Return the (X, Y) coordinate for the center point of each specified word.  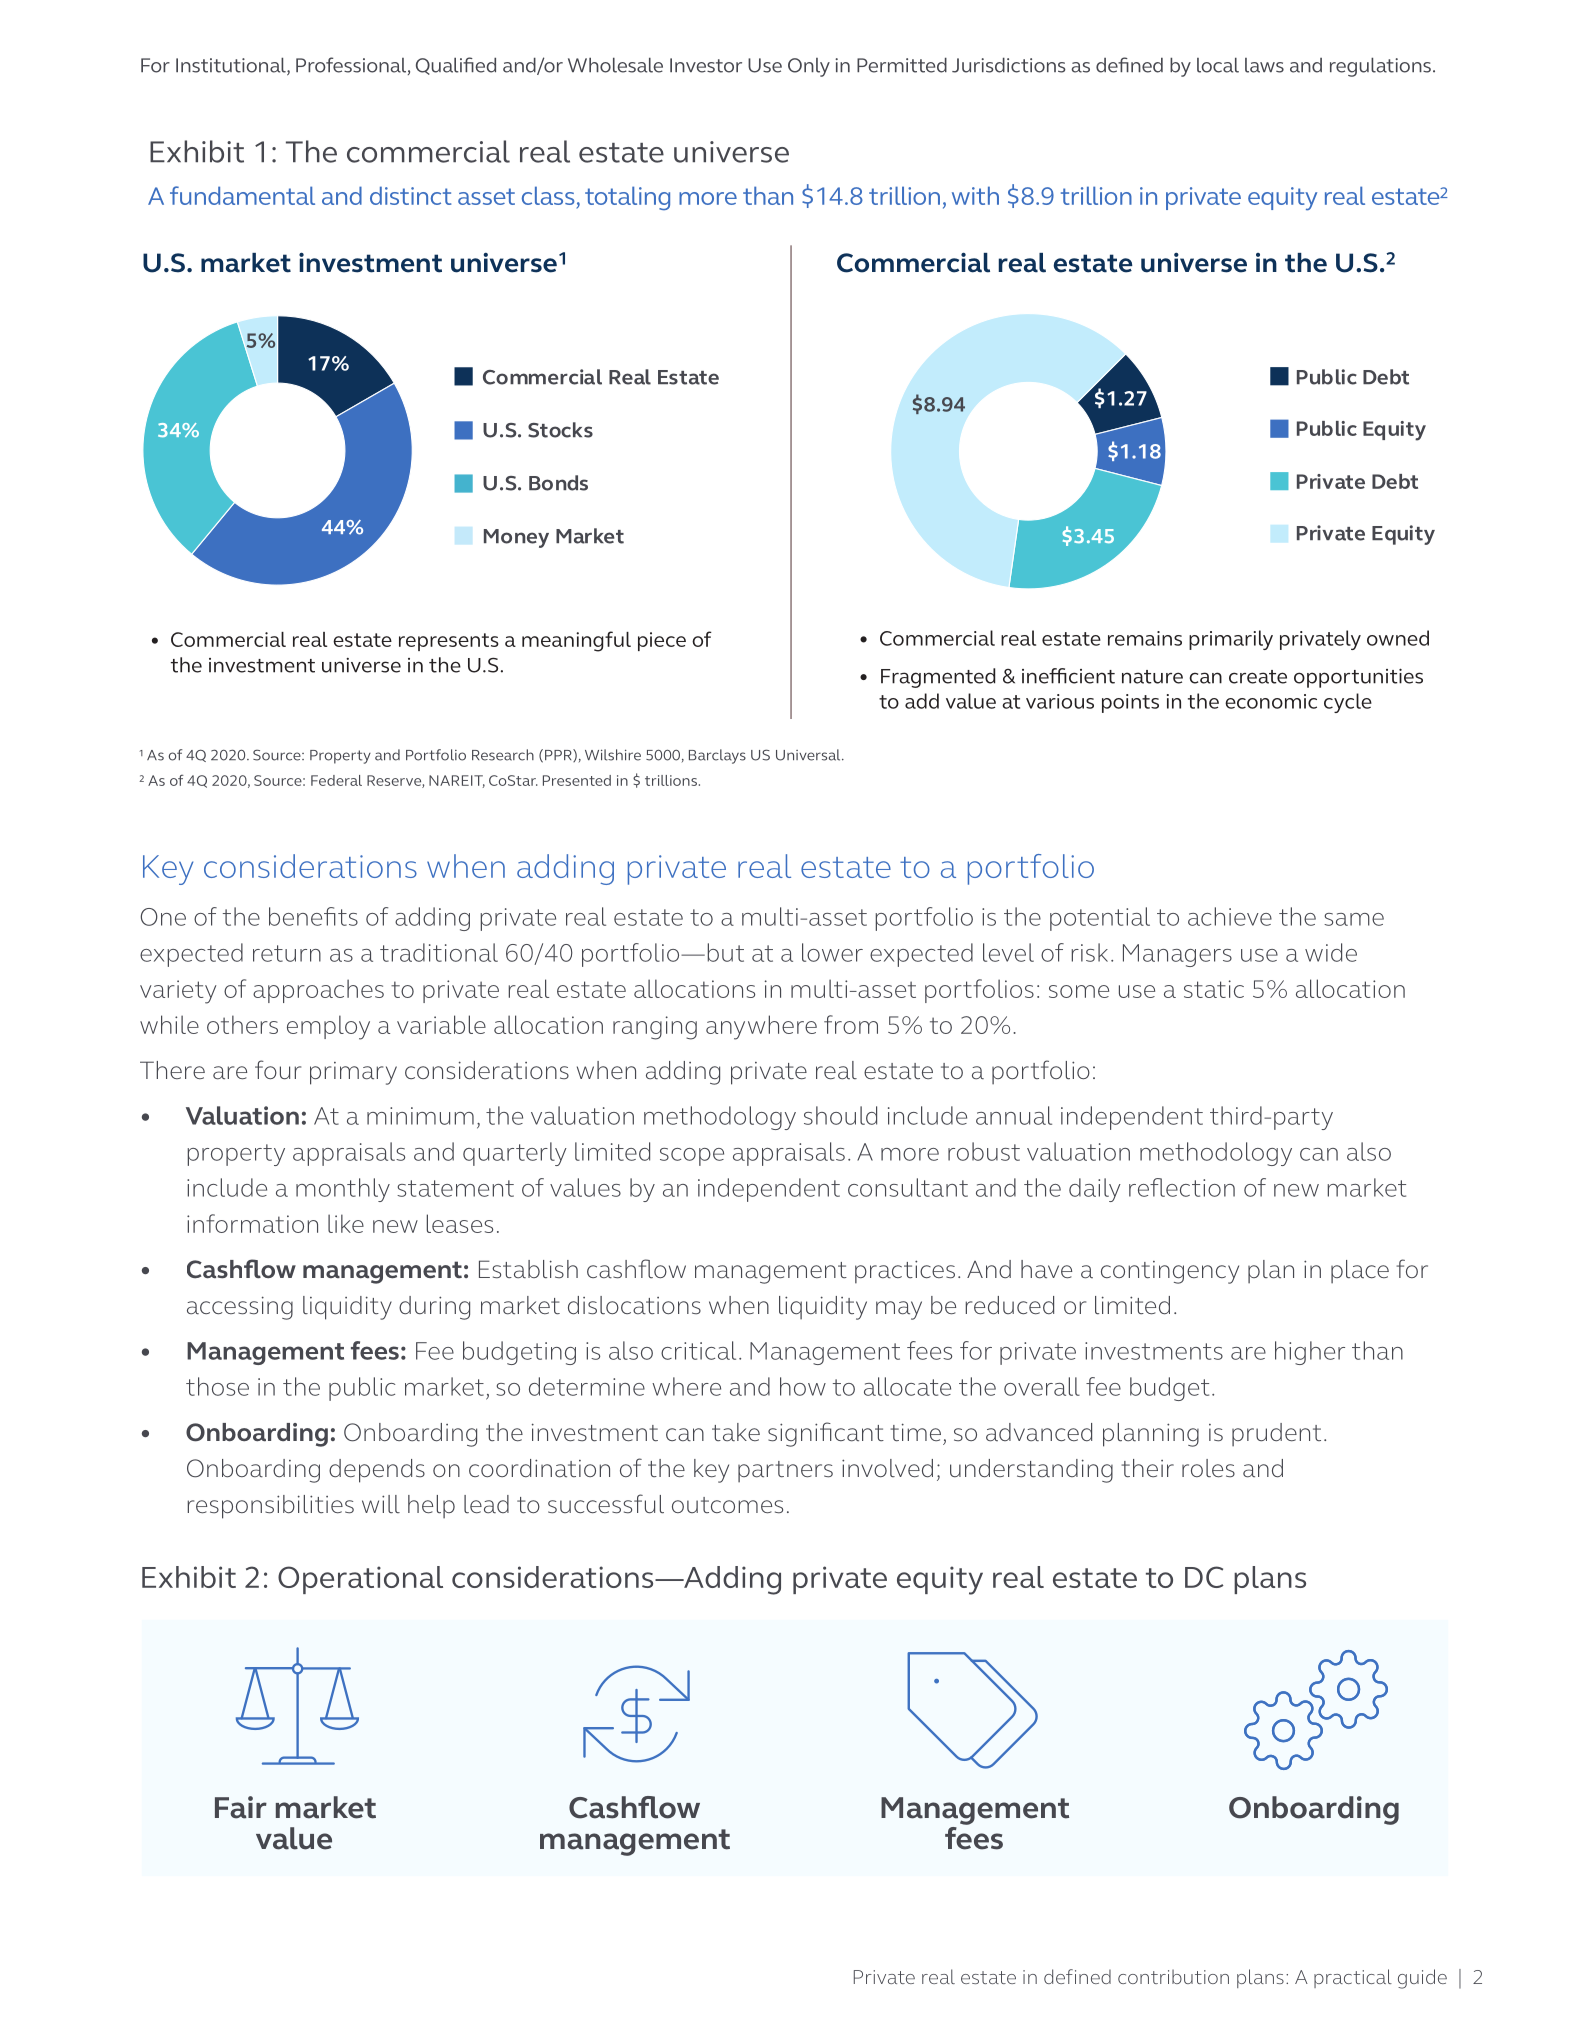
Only (809, 67)
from (851, 1024)
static (1214, 989)
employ (328, 1027)
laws (1264, 65)
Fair (241, 1807)
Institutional (232, 66)
